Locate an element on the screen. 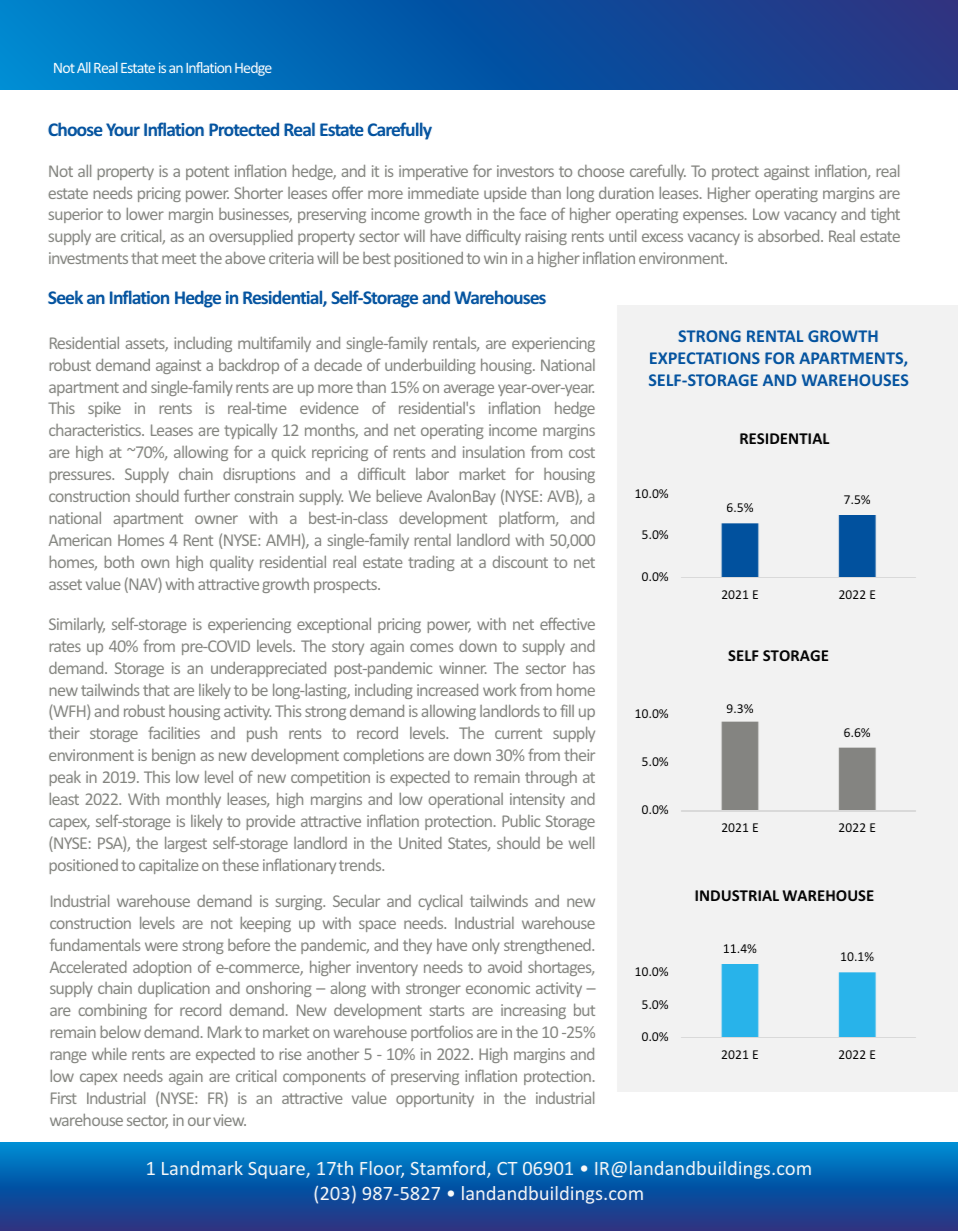  upside is located at coordinates (505, 194).
